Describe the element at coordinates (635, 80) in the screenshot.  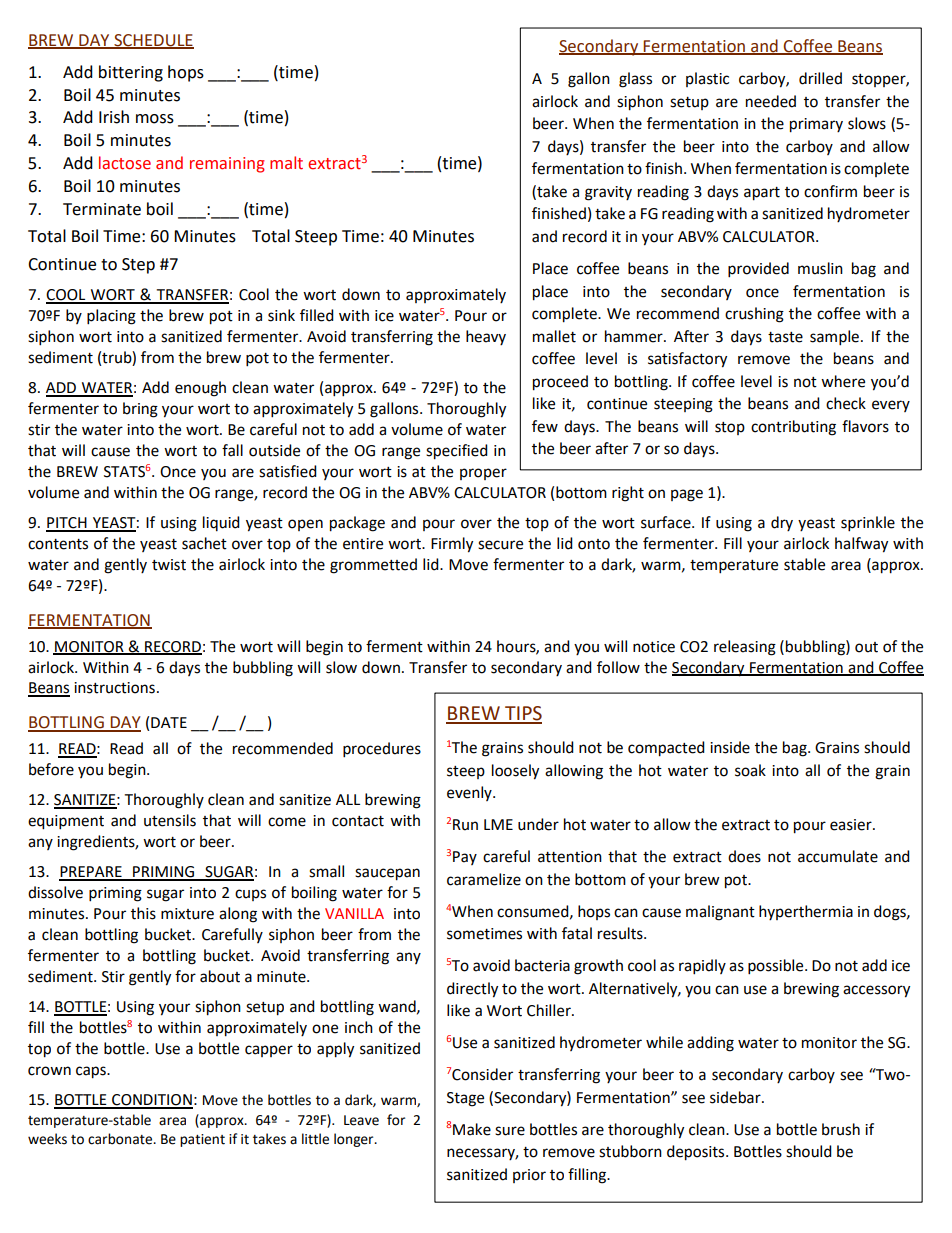
I see `glass` at that location.
